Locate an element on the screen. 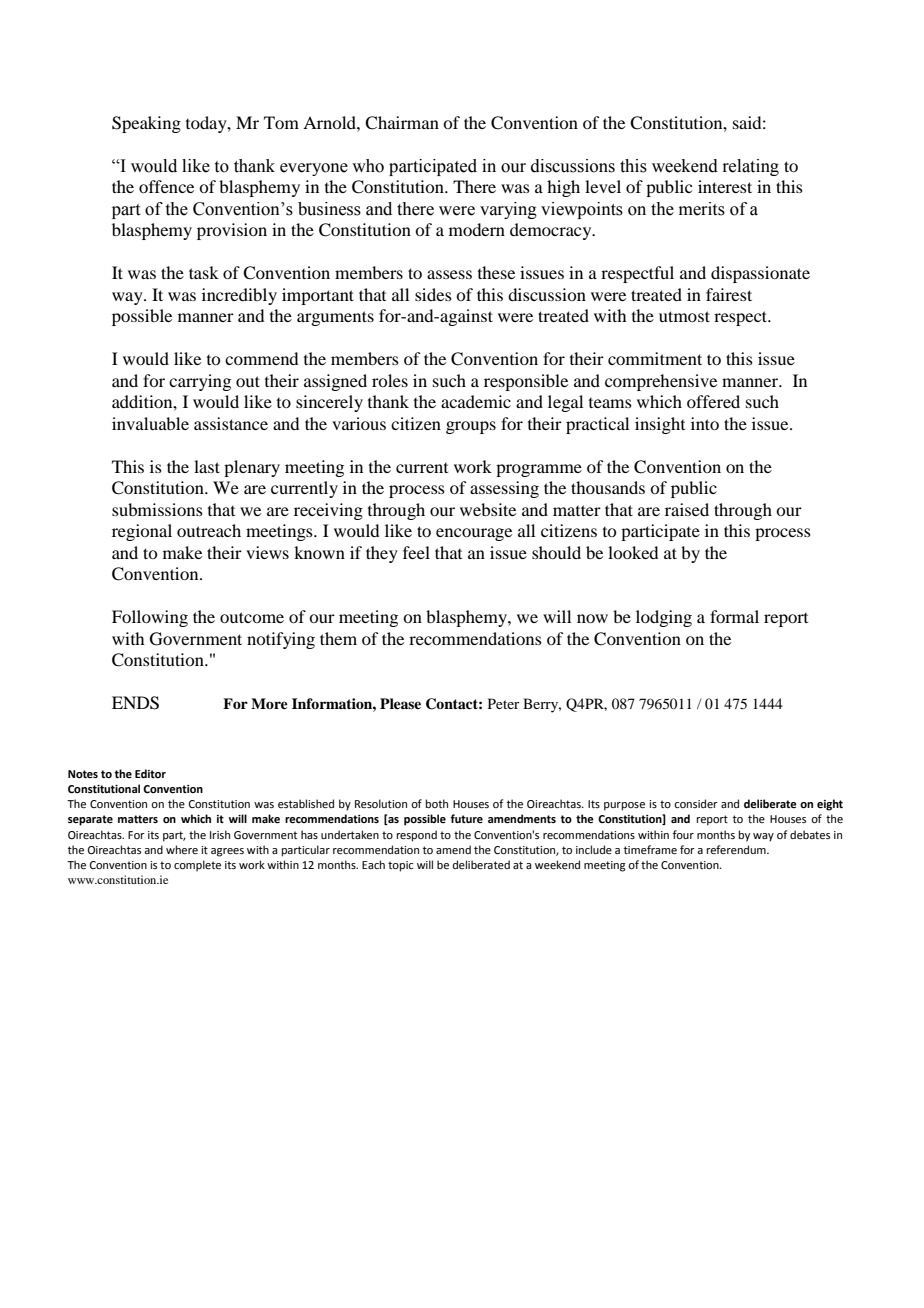  submissions is located at coordinates (157, 509).
